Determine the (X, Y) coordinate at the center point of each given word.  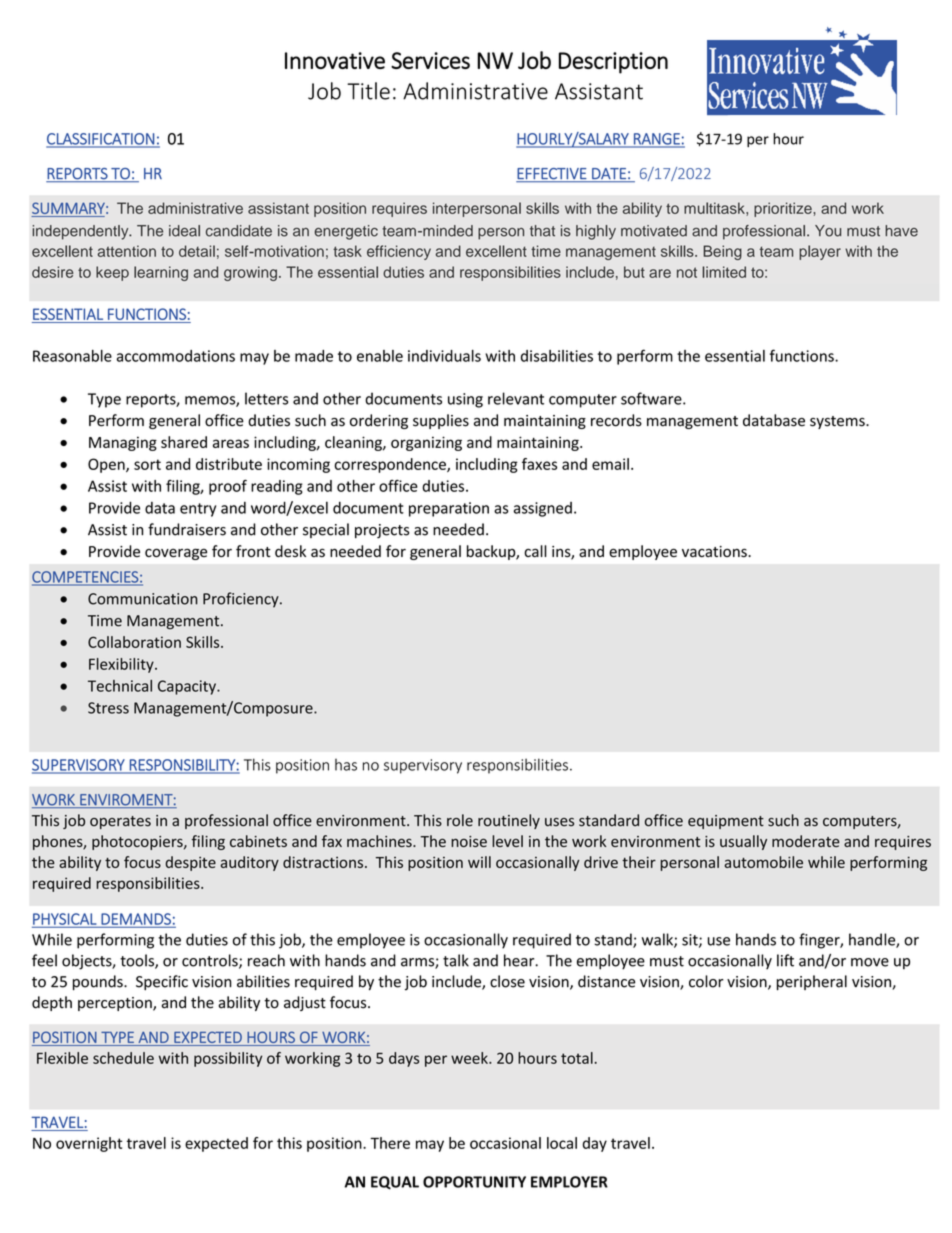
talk (456, 960)
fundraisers (187, 529)
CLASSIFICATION (101, 140)
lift (785, 960)
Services (430, 60)
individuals (444, 356)
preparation (449, 509)
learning (161, 273)
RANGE (657, 140)
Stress (108, 708)
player (820, 252)
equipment (726, 822)
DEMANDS (136, 920)
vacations (715, 551)
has (346, 765)
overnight (89, 1144)
